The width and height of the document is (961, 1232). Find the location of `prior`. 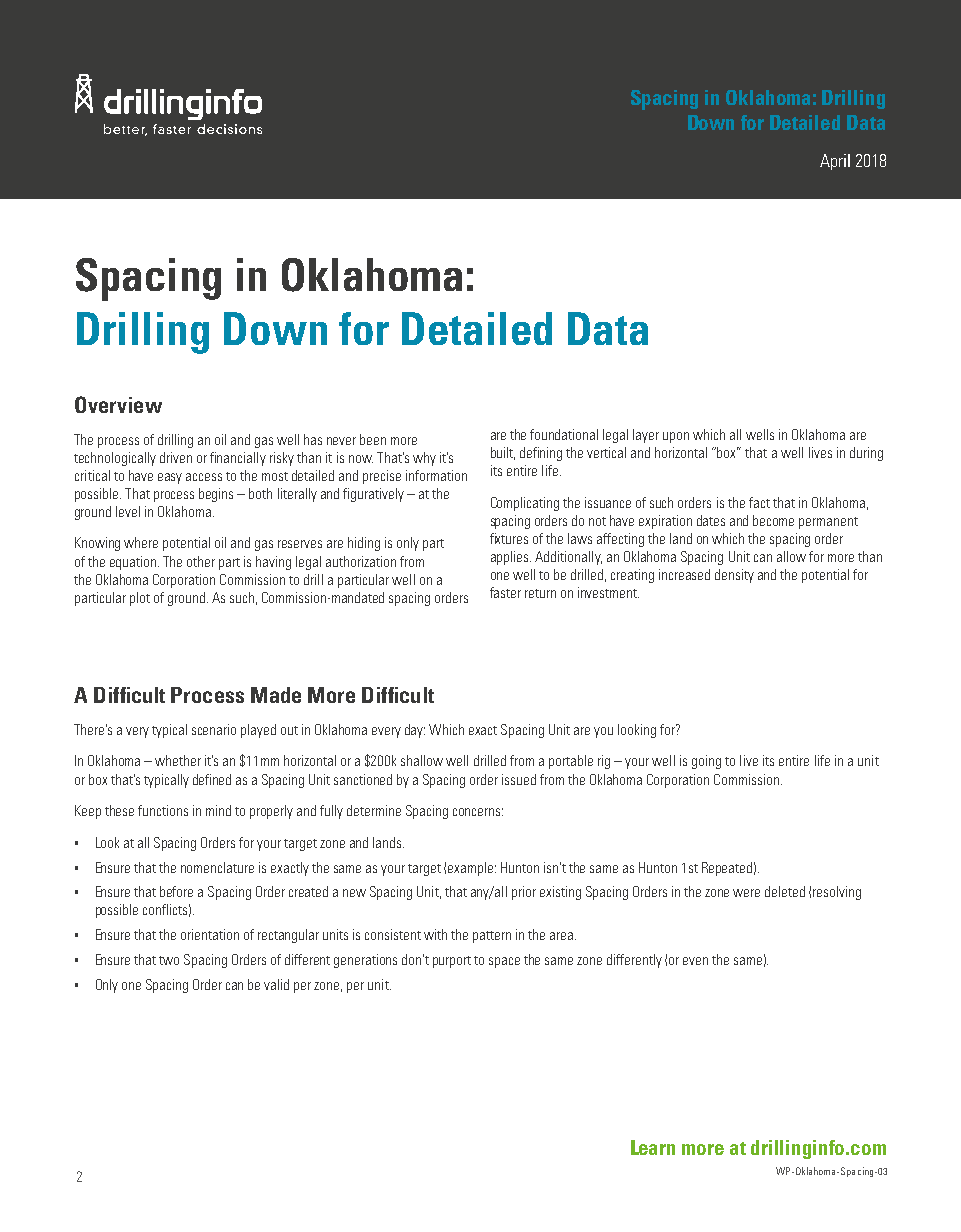

prior is located at coordinates (524, 893).
